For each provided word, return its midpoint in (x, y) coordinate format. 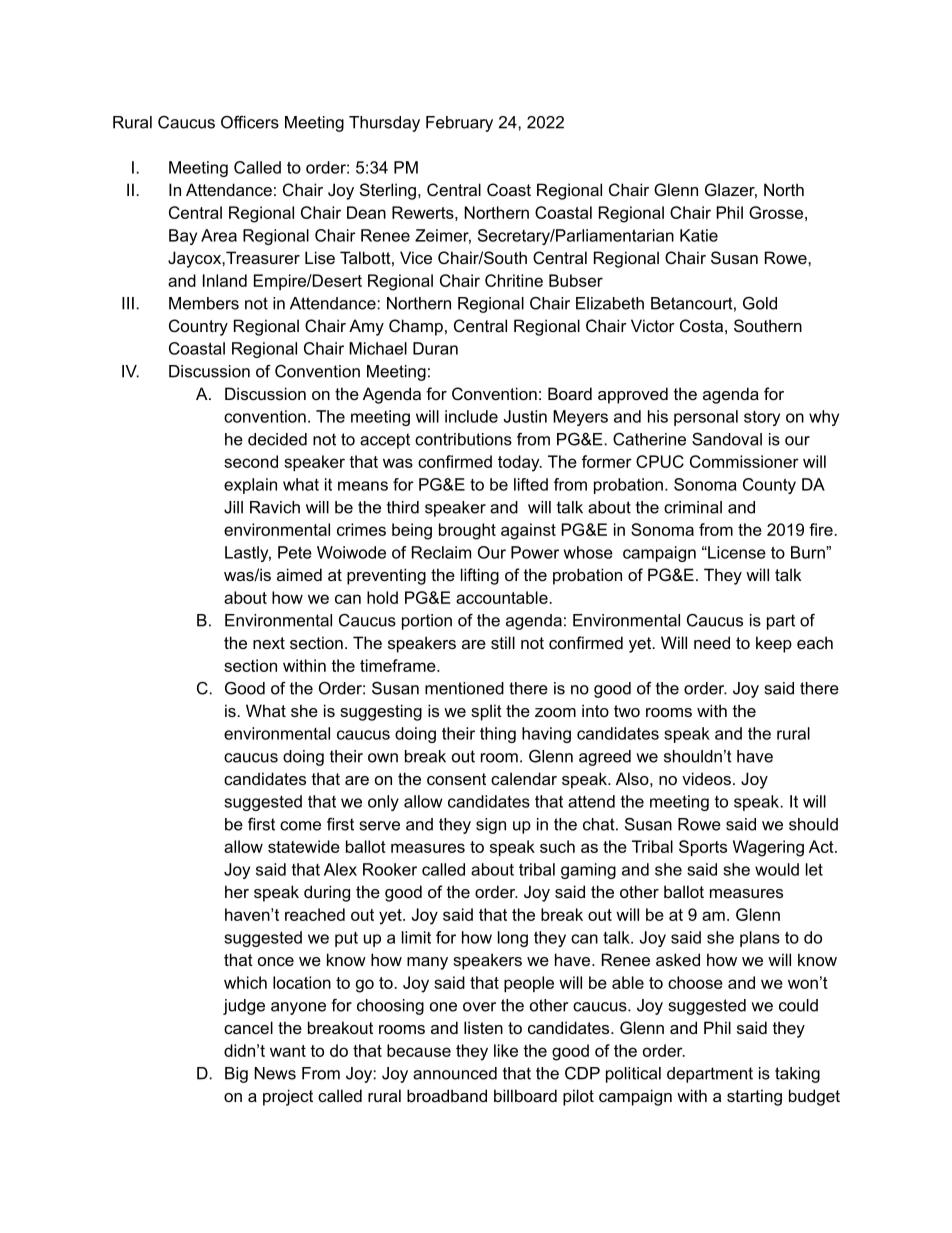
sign (491, 826)
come (300, 826)
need (712, 642)
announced (455, 1073)
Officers (250, 122)
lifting (480, 576)
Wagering (768, 848)
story (762, 418)
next (269, 643)
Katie (699, 235)
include (471, 416)
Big (236, 1075)
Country (198, 327)
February (459, 124)
